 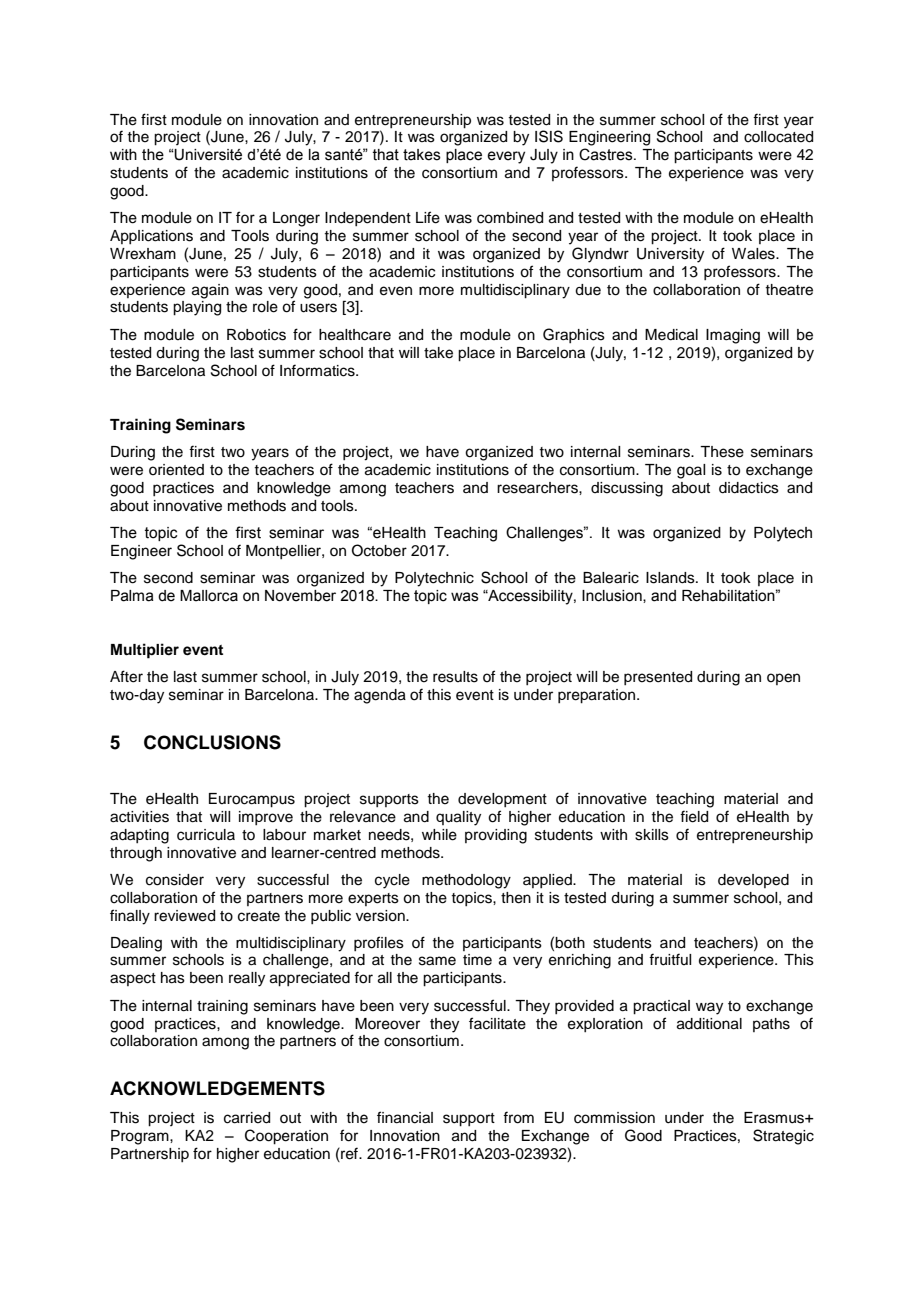 I want to click on collocated, so click(x=778, y=137).
